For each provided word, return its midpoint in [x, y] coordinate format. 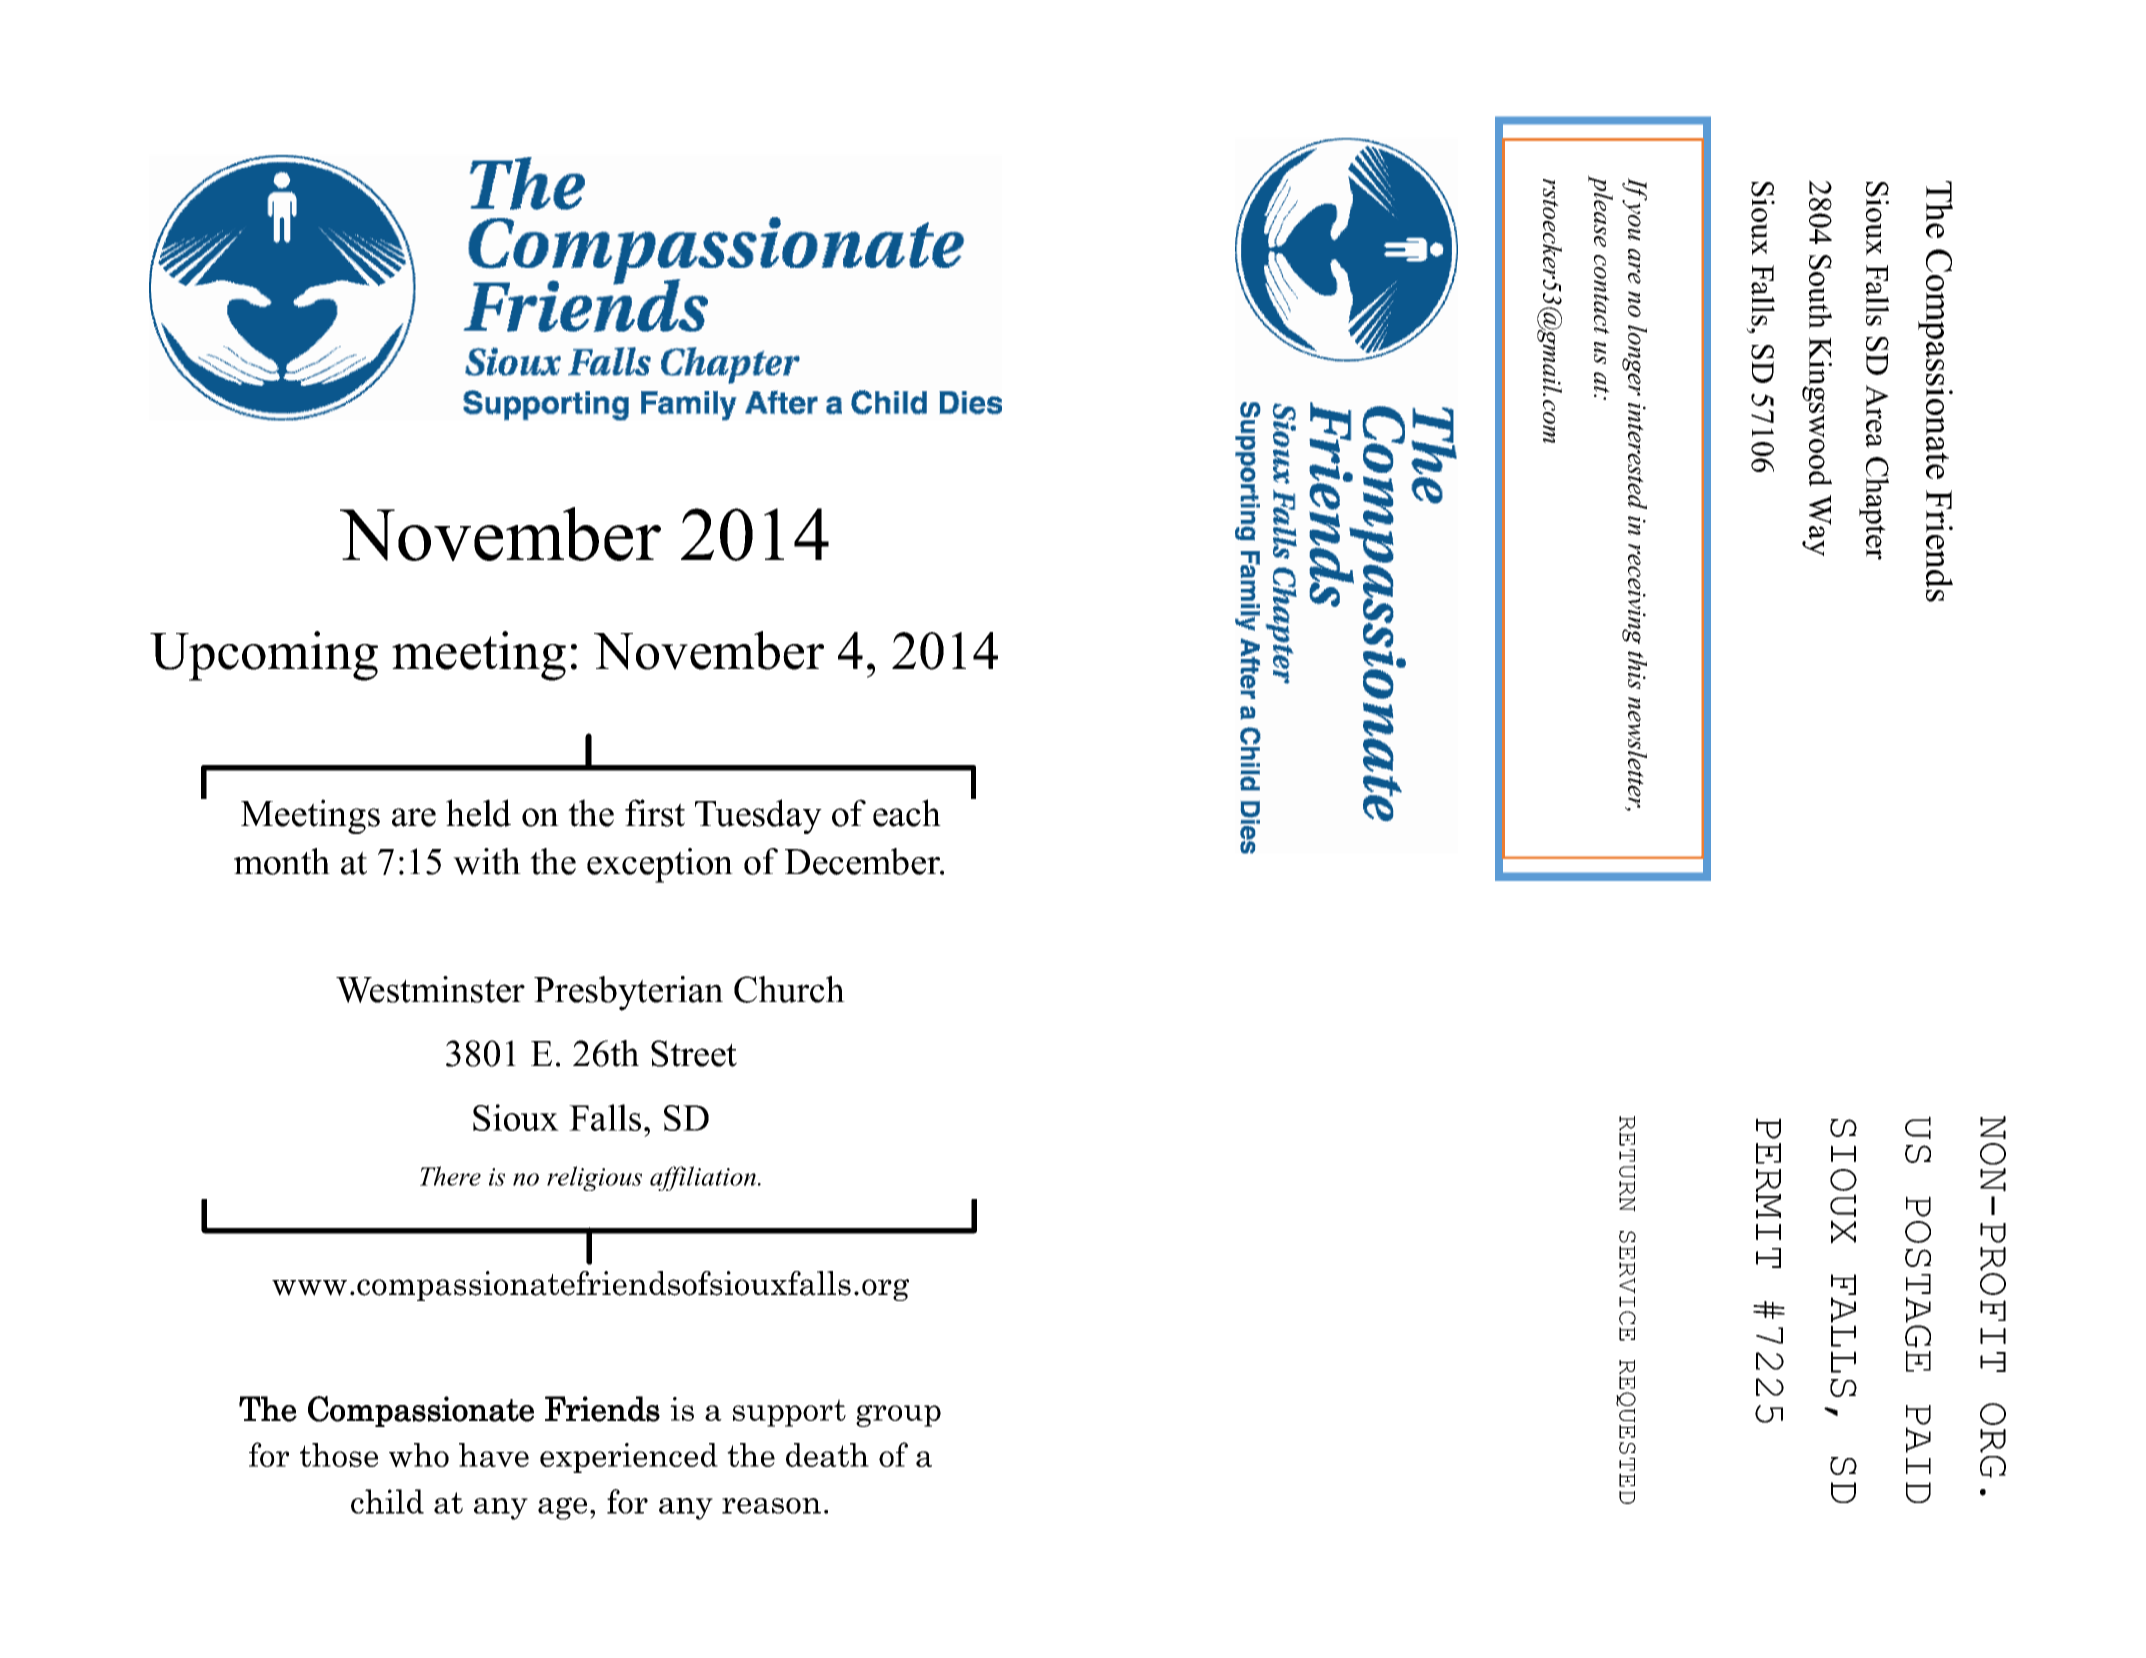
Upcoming [264, 656]
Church [789, 989]
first [655, 813]
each [907, 813]
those [339, 1455]
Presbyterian [628, 993]
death [827, 1455]
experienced [629, 1458]
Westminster [430, 989]
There [450, 1176]
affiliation [703, 1178]
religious [594, 1178]
